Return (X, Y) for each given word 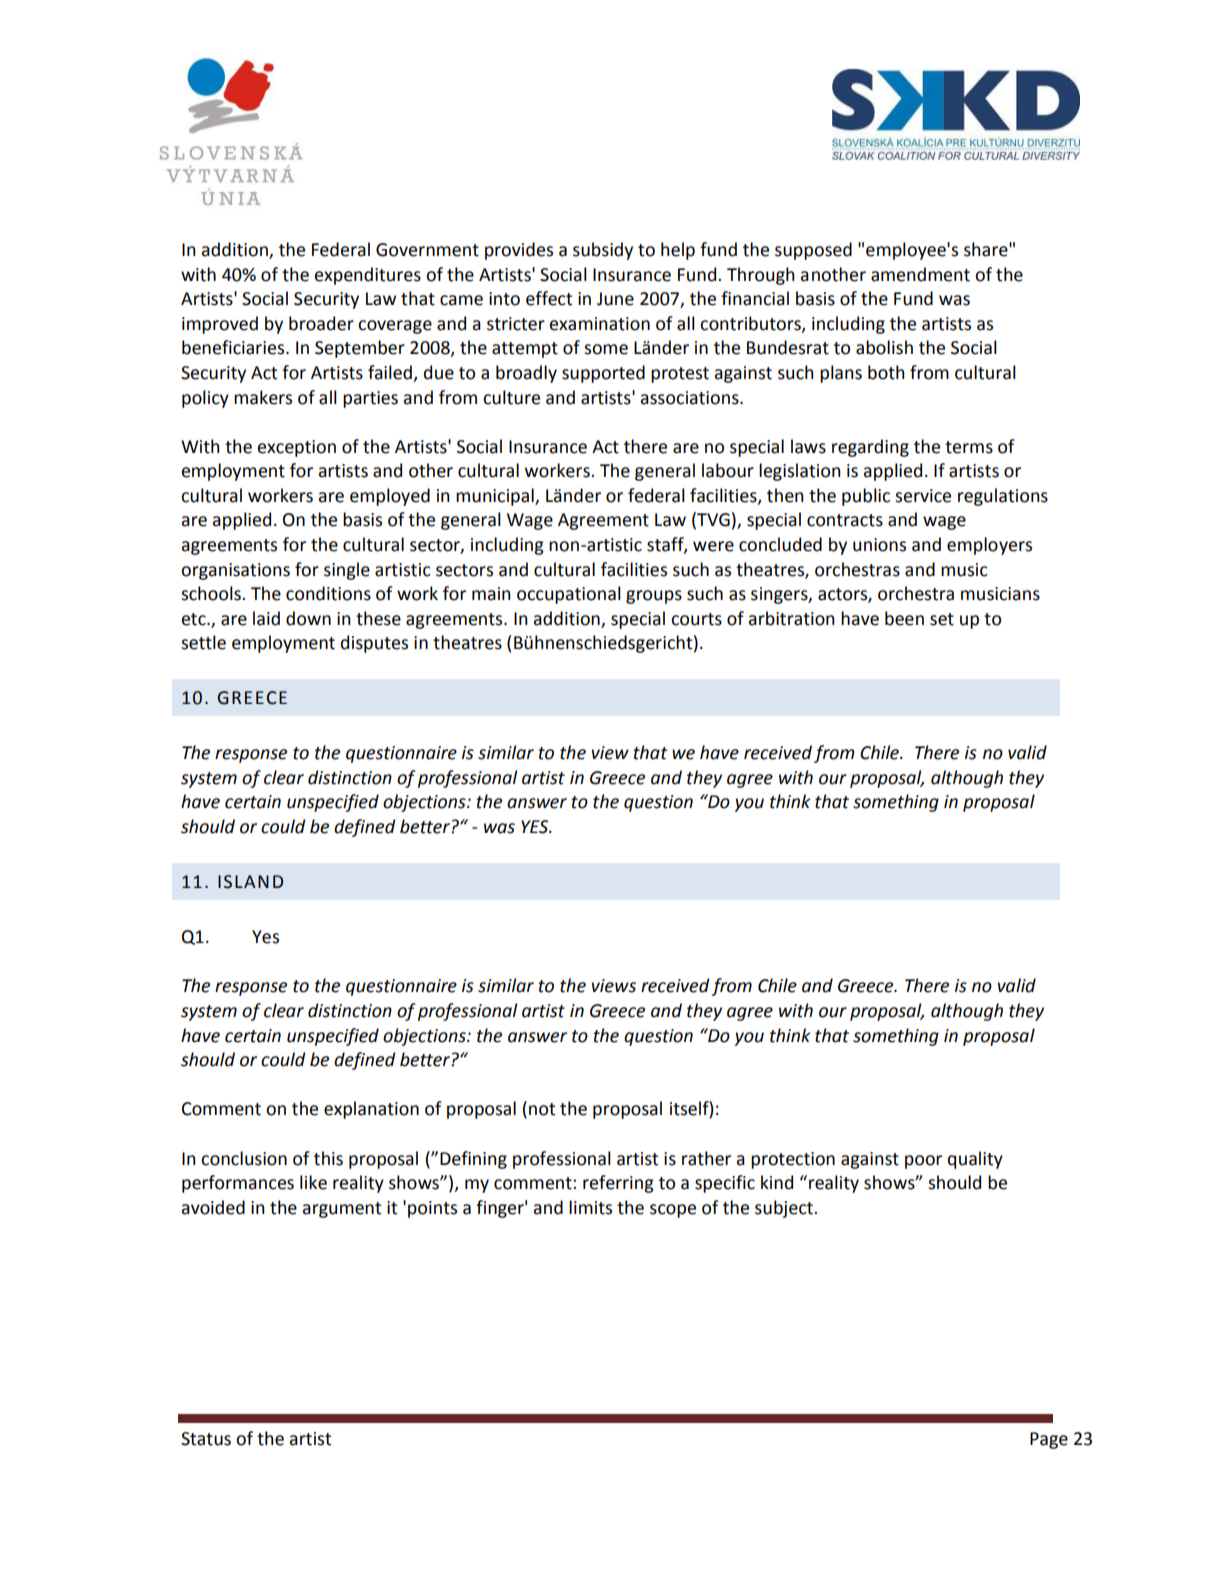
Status (206, 1439)
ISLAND (250, 882)
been (904, 618)
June (615, 299)
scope (673, 1211)
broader (321, 323)
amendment (920, 274)
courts (696, 619)
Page (1049, 1440)
